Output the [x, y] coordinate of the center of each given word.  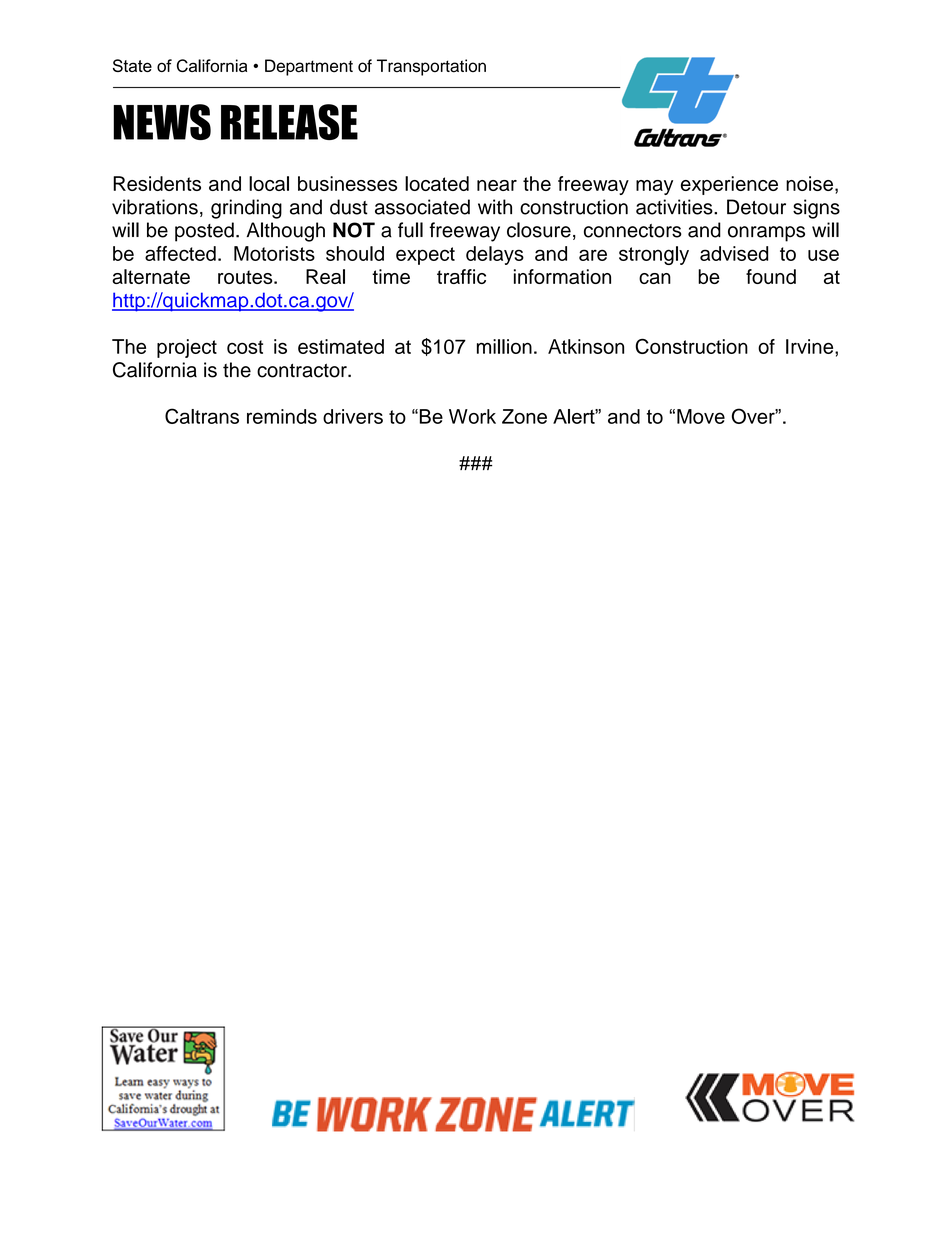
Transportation [431, 67]
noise [809, 183]
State [132, 65]
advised [734, 253]
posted [204, 232]
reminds [282, 416]
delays [495, 255]
